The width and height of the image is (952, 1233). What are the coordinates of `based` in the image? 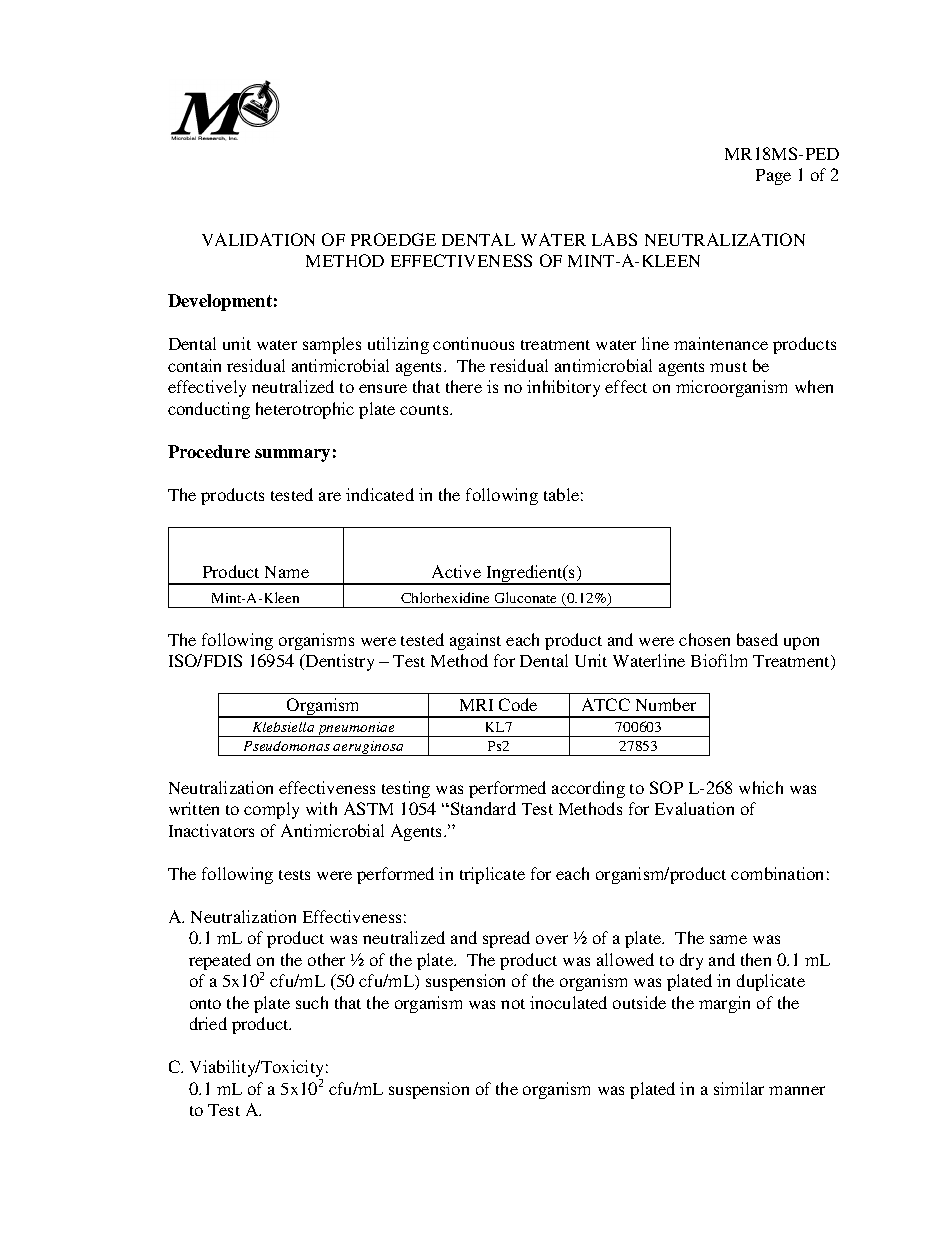 It's located at (757, 639).
